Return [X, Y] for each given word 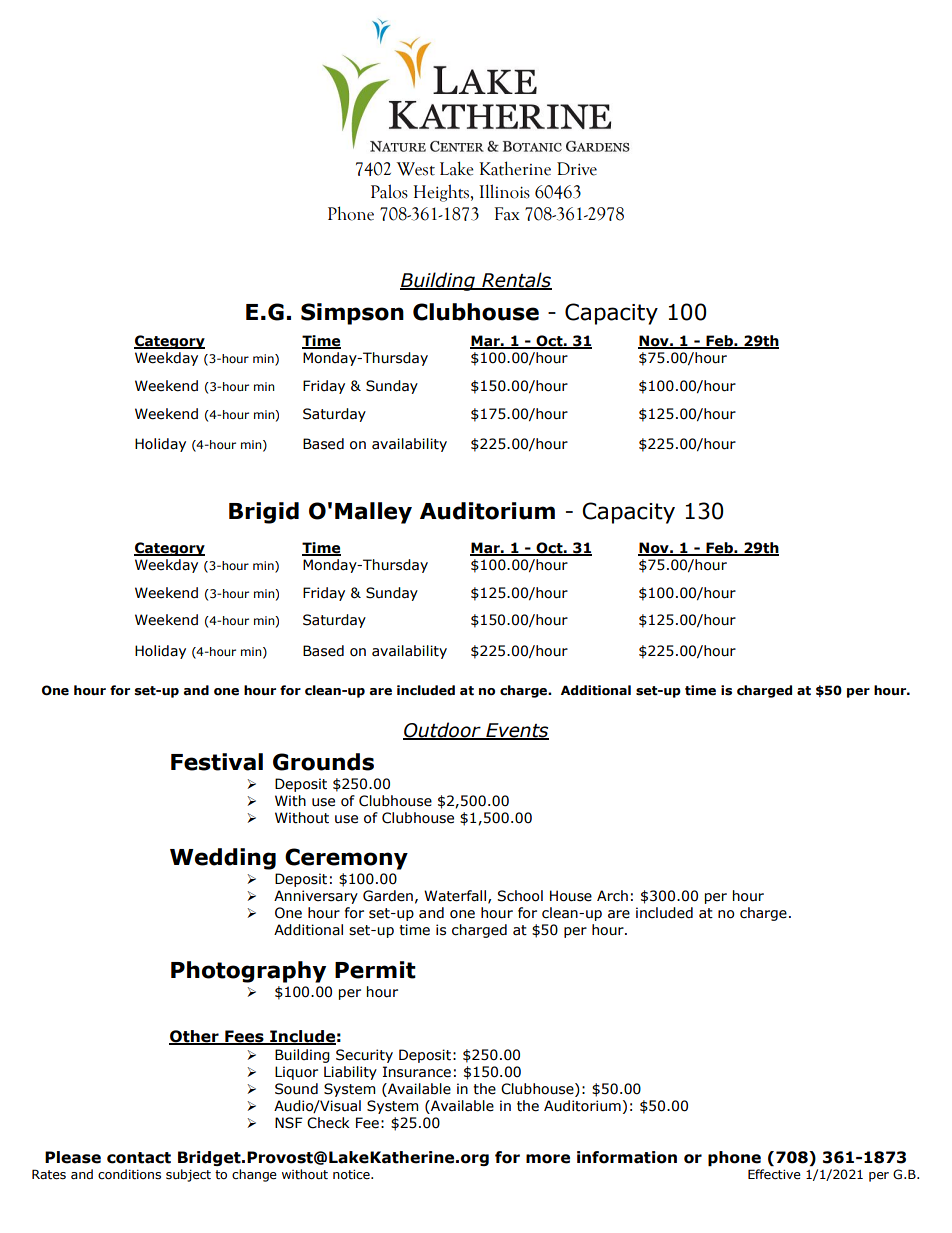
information [627, 1157]
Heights [441, 193]
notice [352, 1175]
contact [139, 1158]
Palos [389, 191]
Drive [577, 169]
